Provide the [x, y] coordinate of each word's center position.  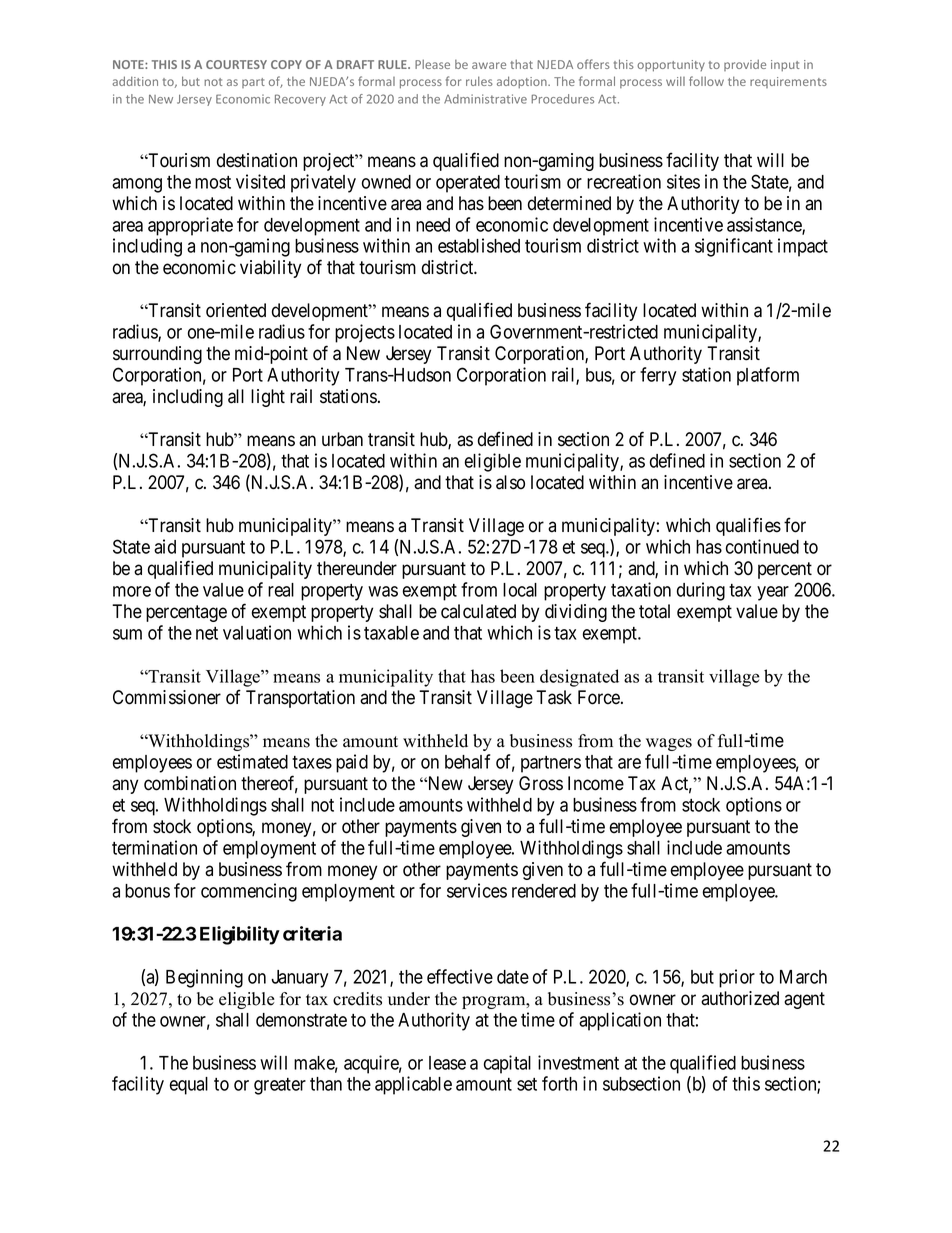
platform [768, 376]
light [268, 398]
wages [669, 744]
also [510, 482]
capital [507, 1064]
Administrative [485, 99]
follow [706, 81]
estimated [252, 761]
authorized [740, 998]
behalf [467, 761]
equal [189, 1086]
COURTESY [236, 64]
